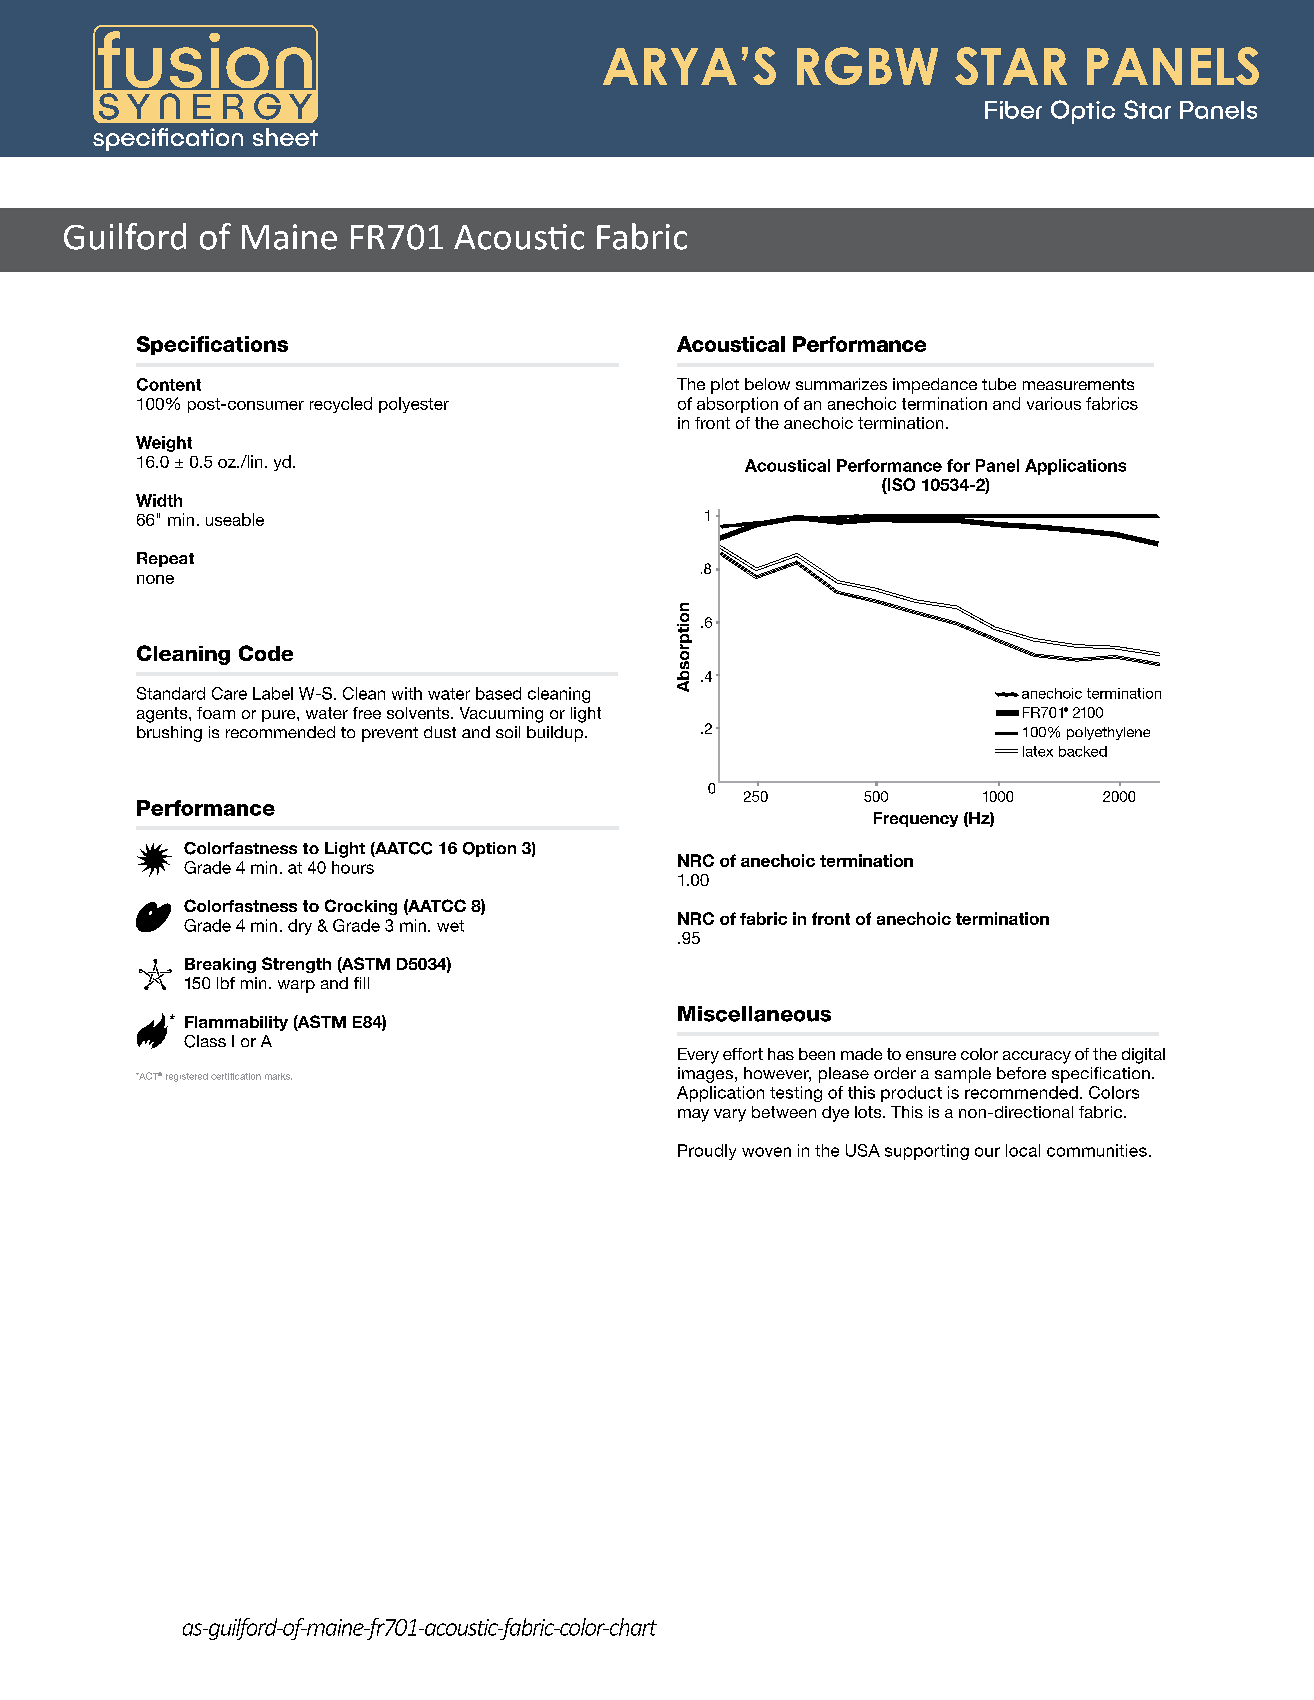 This screenshot has height=1700, width=1314. What do you see at coordinates (725, 386) in the screenshot?
I see `plot` at bounding box center [725, 386].
